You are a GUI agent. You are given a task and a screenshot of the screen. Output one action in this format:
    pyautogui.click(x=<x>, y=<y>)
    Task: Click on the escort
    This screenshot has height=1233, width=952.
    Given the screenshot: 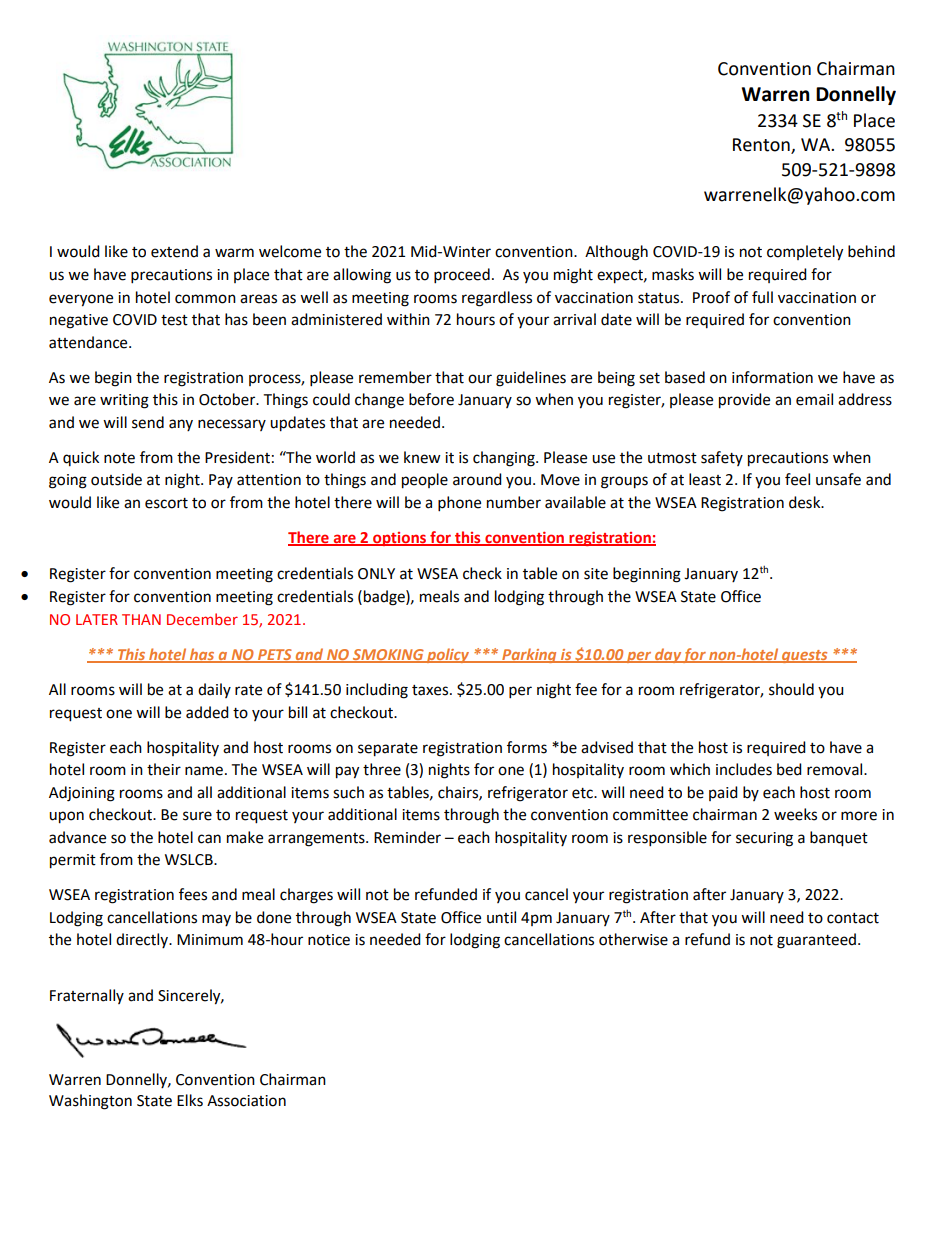 What is the action you would take?
    pyautogui.click(x=166, y=503)
